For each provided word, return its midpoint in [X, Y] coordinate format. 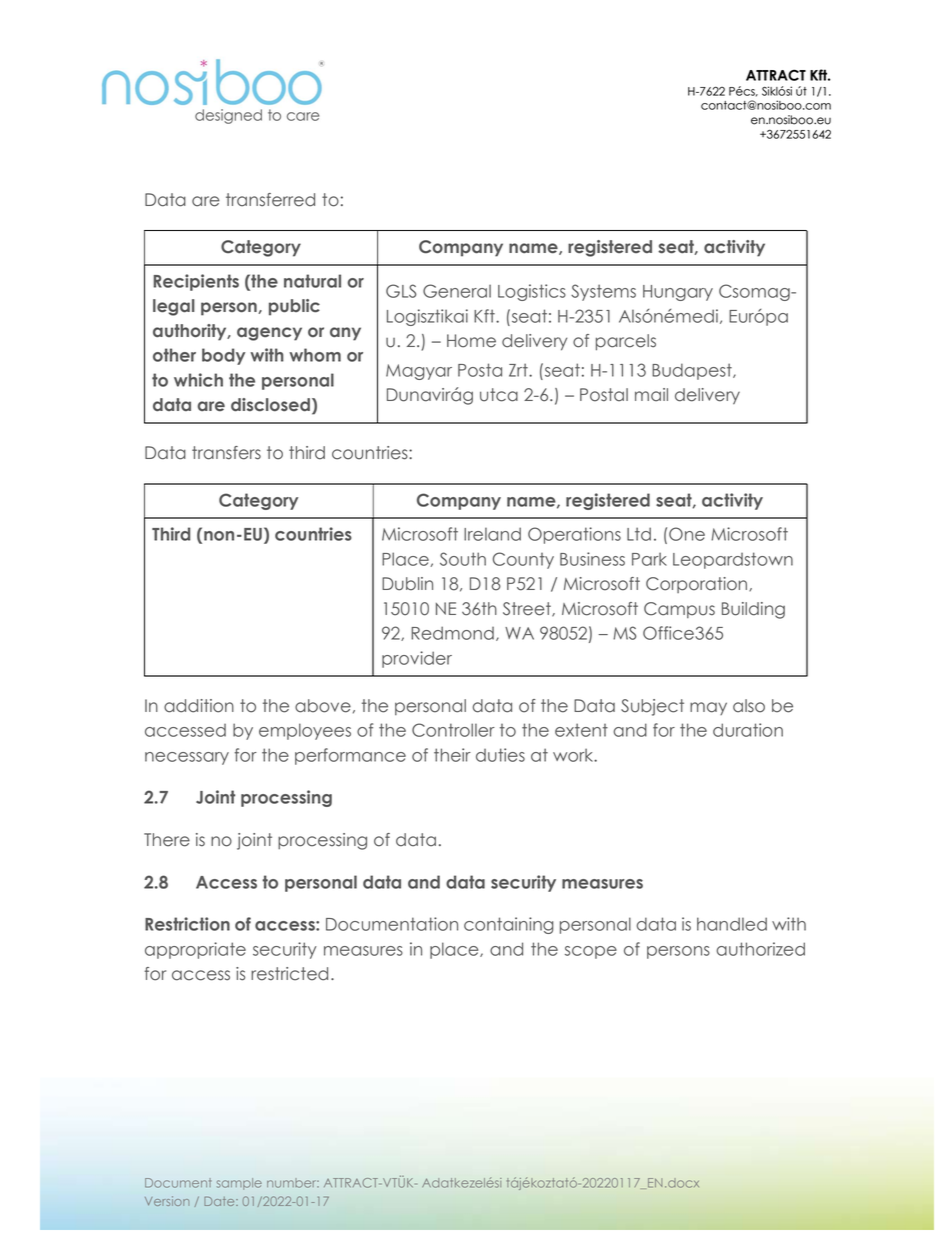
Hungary [678, 293]
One [687, 534]
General [457, 291]
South [463, 559]
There [167, 840]
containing [509, 925]
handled [732, 924]
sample [239, 1184]
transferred [270, 200]
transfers [226, 453]
